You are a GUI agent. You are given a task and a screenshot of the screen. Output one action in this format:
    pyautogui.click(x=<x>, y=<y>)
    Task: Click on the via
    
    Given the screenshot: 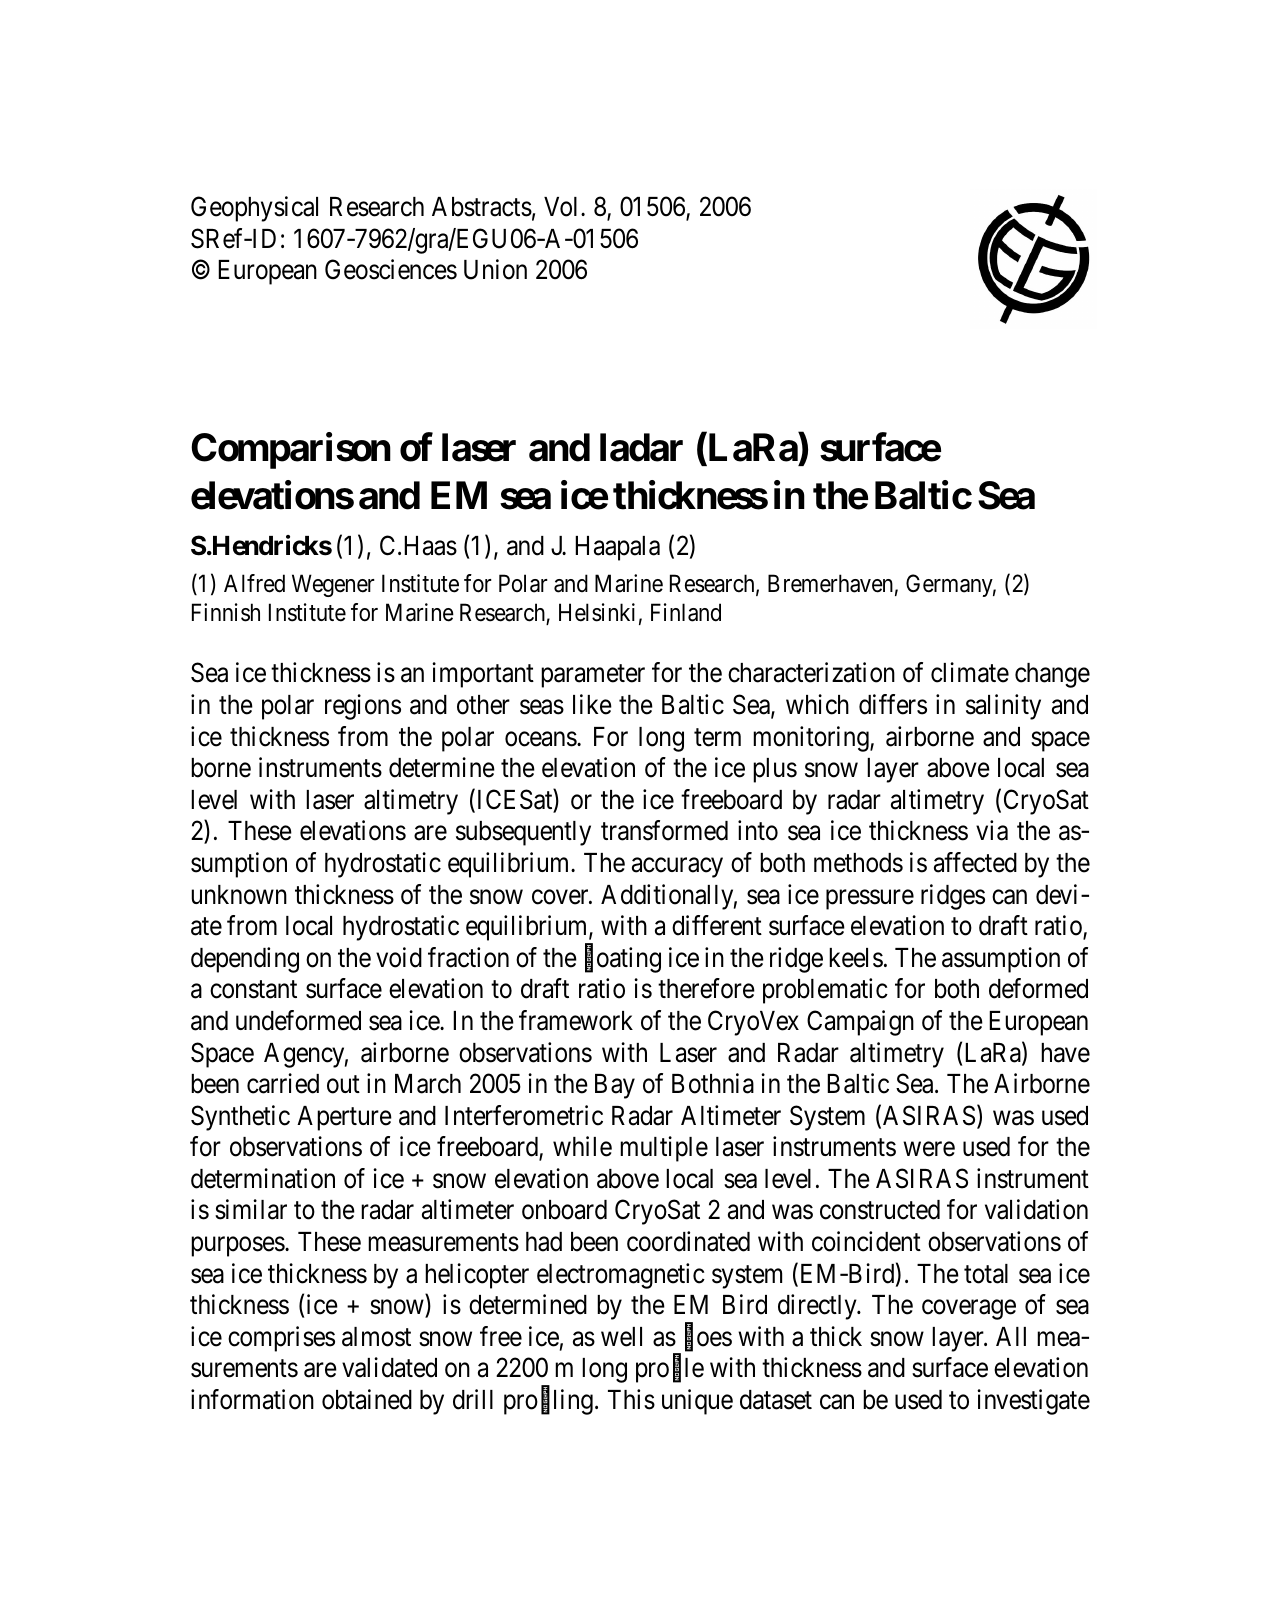 What is the action you would take?
    pyautogui.click(x=992, y=830)
